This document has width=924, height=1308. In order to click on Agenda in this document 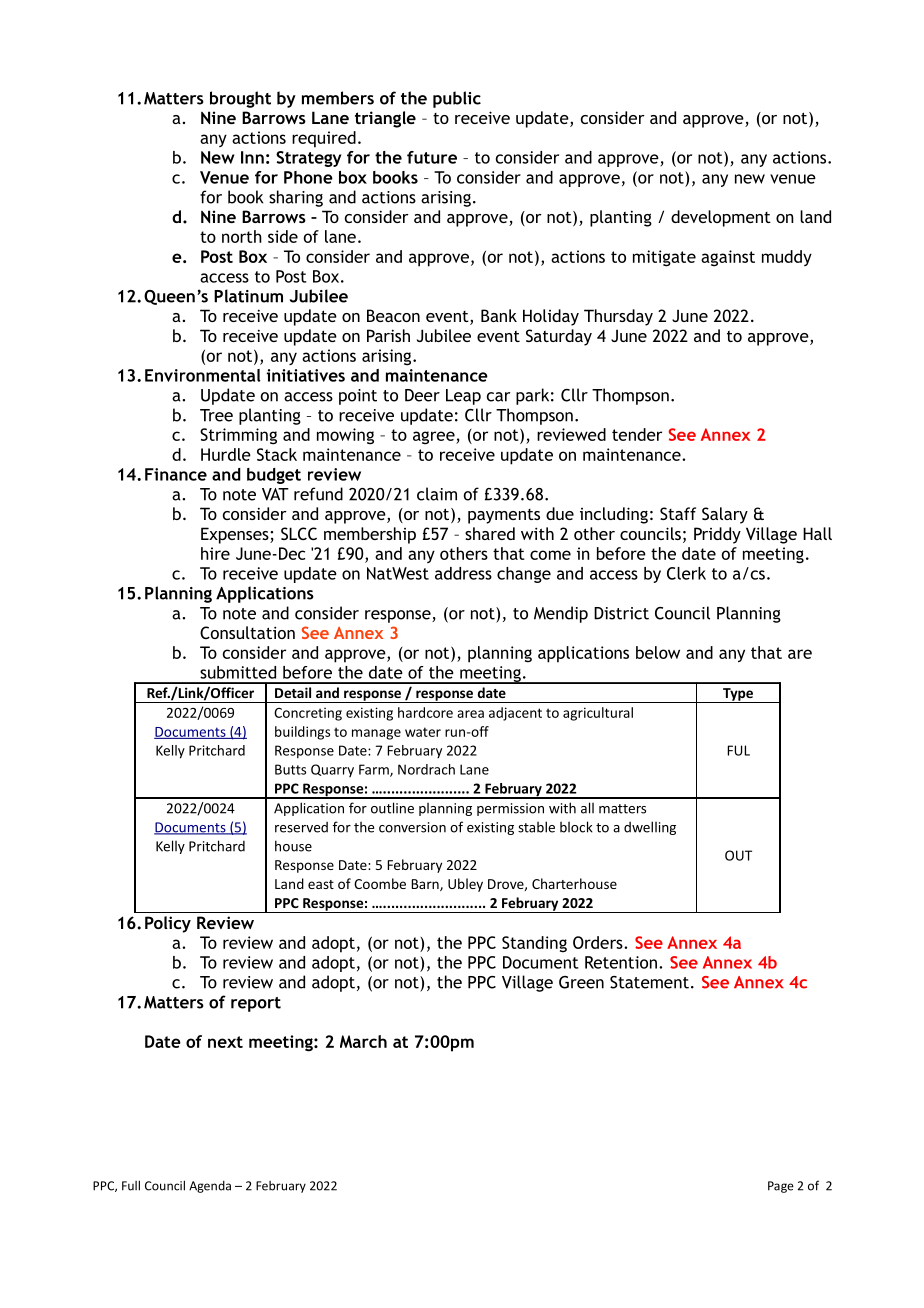, I will do `click(210, 1187)`.
